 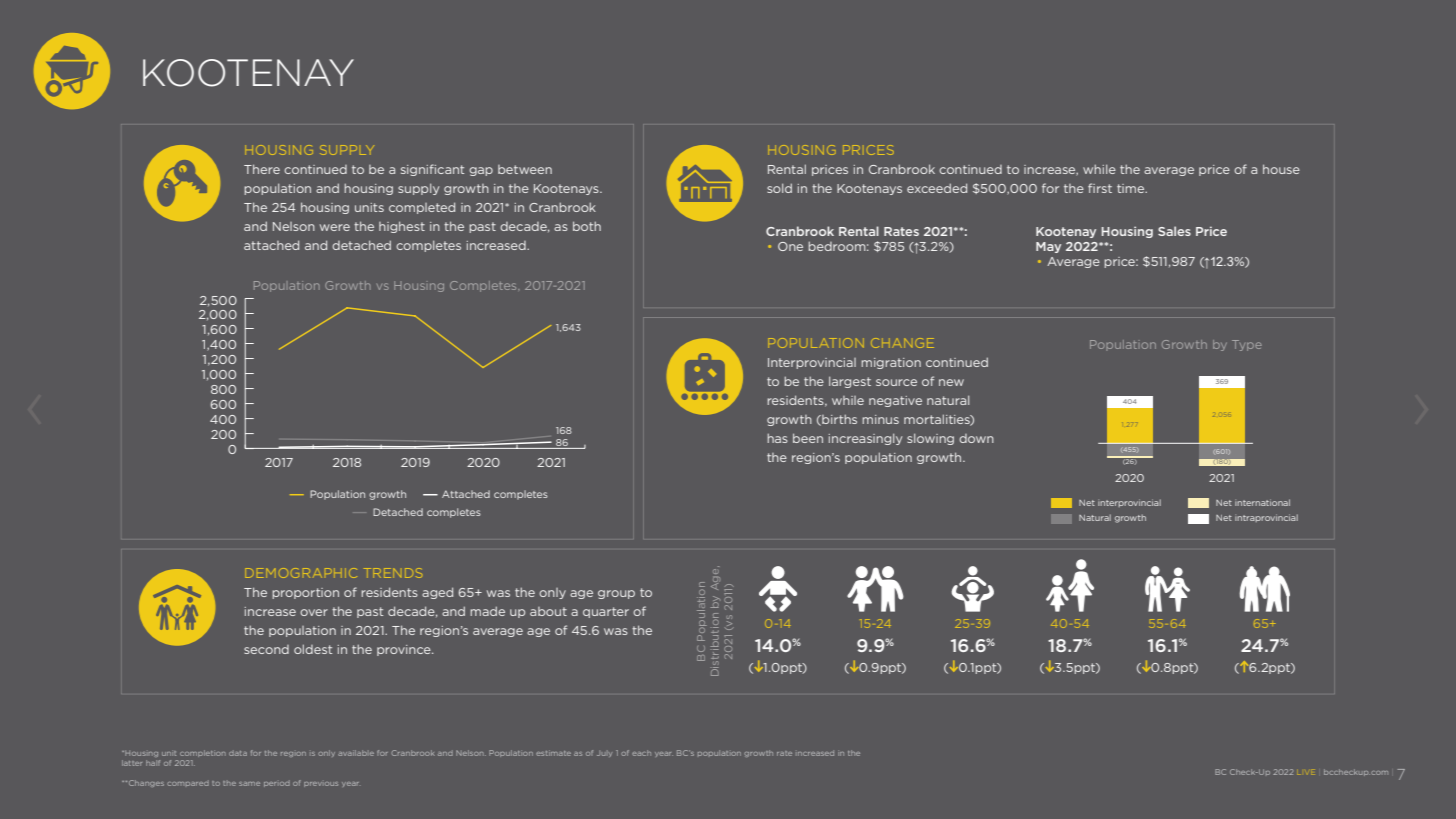 I want to click on each, so click(x=641, y=753).
